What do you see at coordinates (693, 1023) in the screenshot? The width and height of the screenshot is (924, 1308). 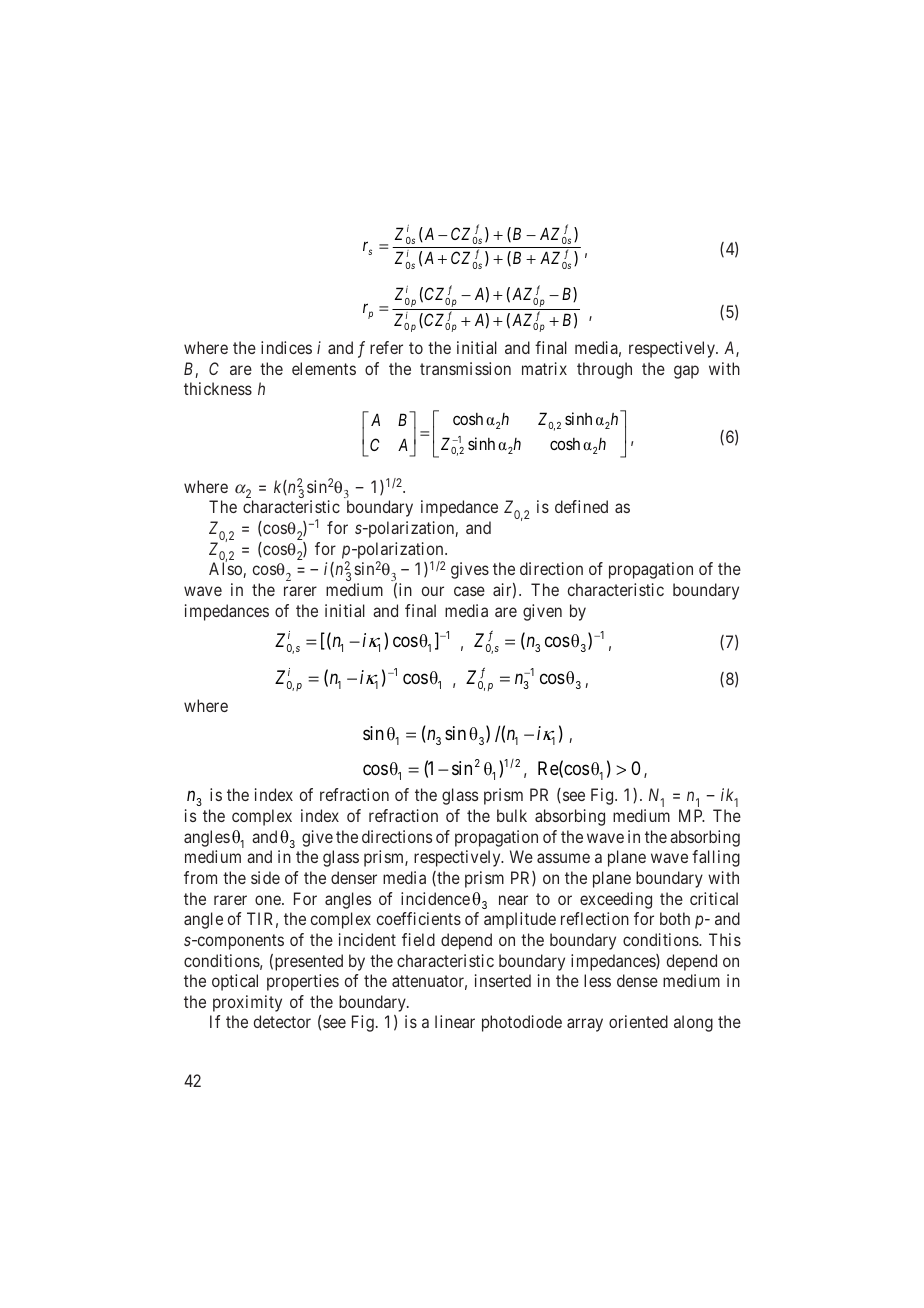 I see `along` at bounding box center [693, 1023].
